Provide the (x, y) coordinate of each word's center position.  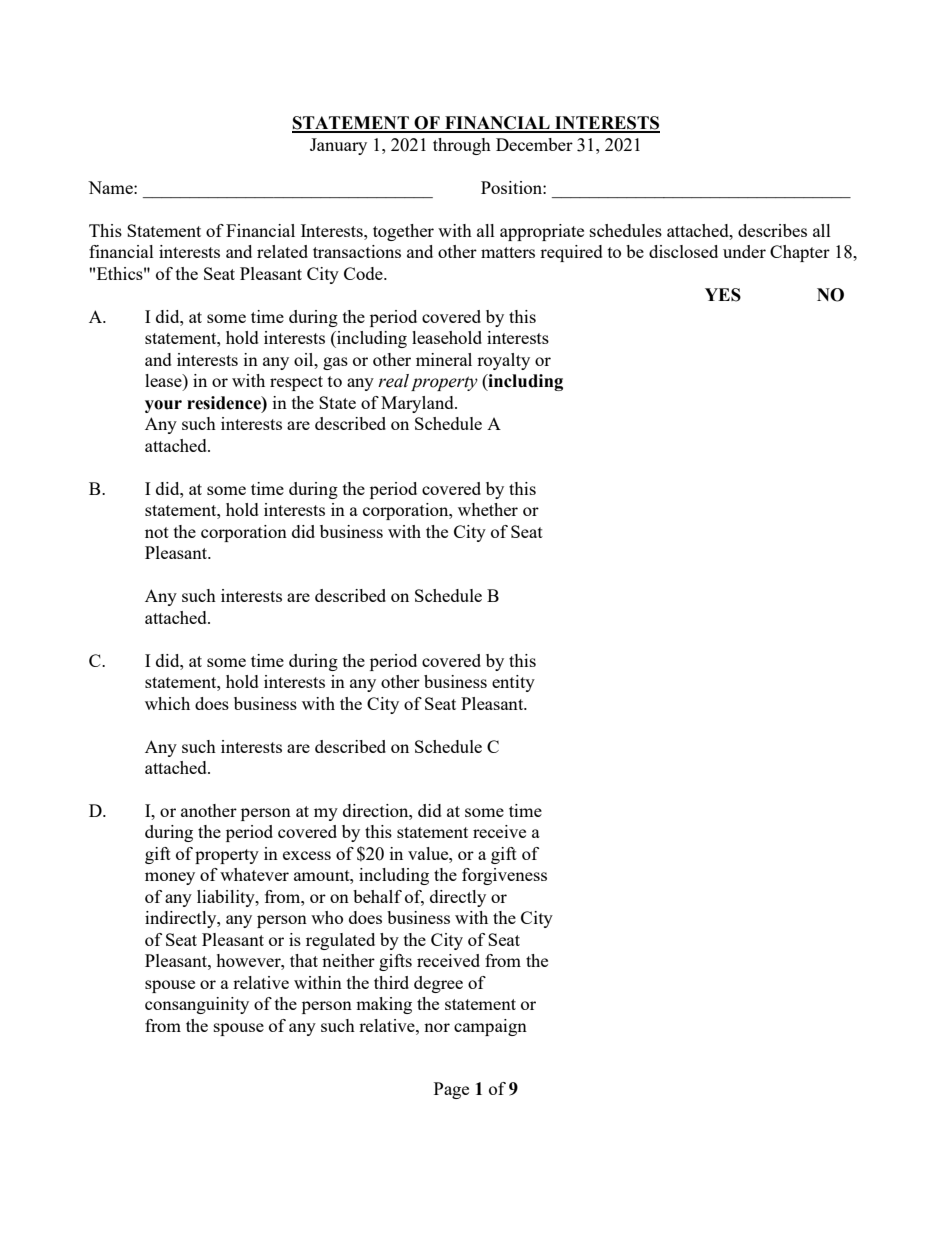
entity (513, 683)
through (462, 146)
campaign (490, 1027)
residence (225, 403)
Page (451, 1090)
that (304, 960)
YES (723, 295)
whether (488, 509)
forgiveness (504, 876)
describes (772, 230)
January (338, 146)
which (167, 703)
